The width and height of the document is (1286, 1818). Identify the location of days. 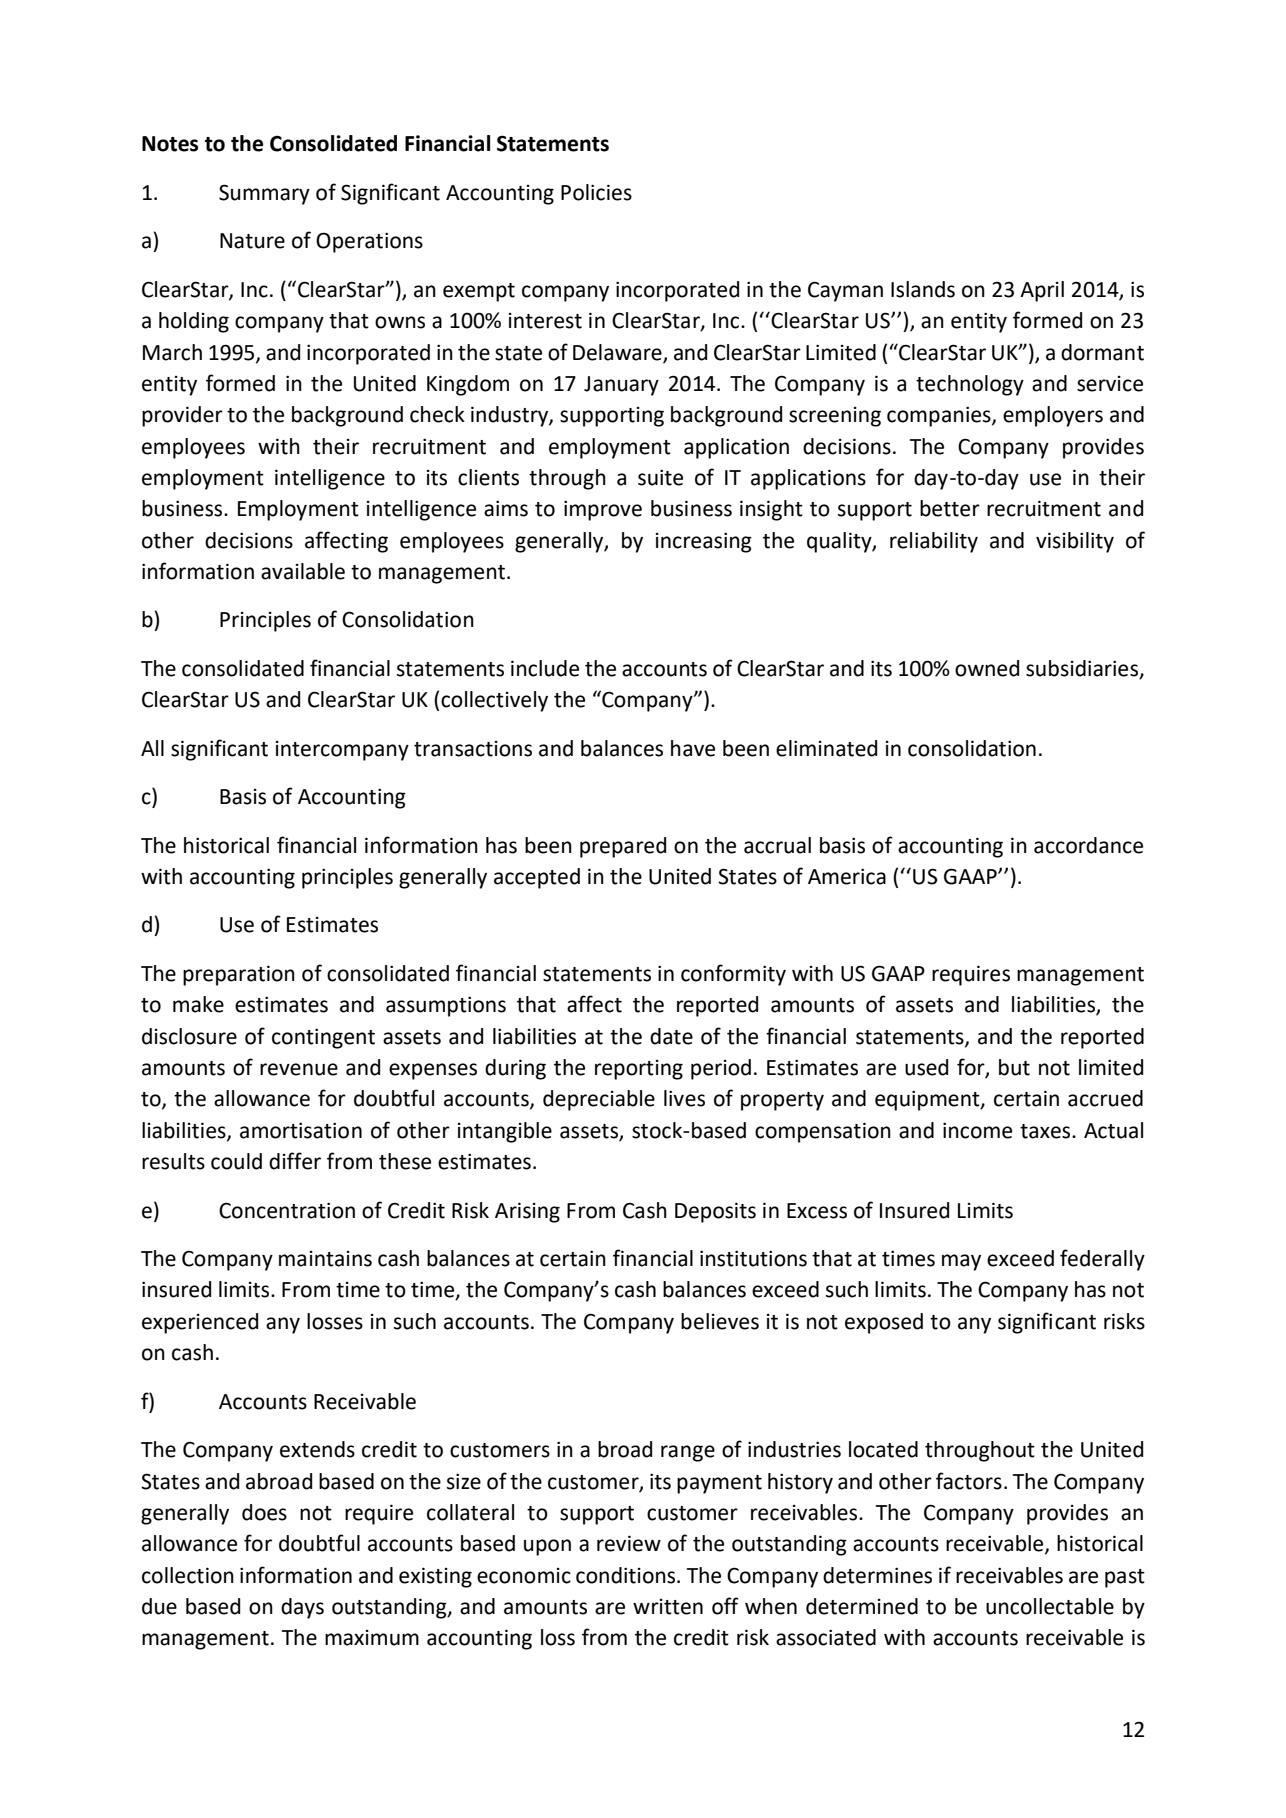
(302, 1608).
